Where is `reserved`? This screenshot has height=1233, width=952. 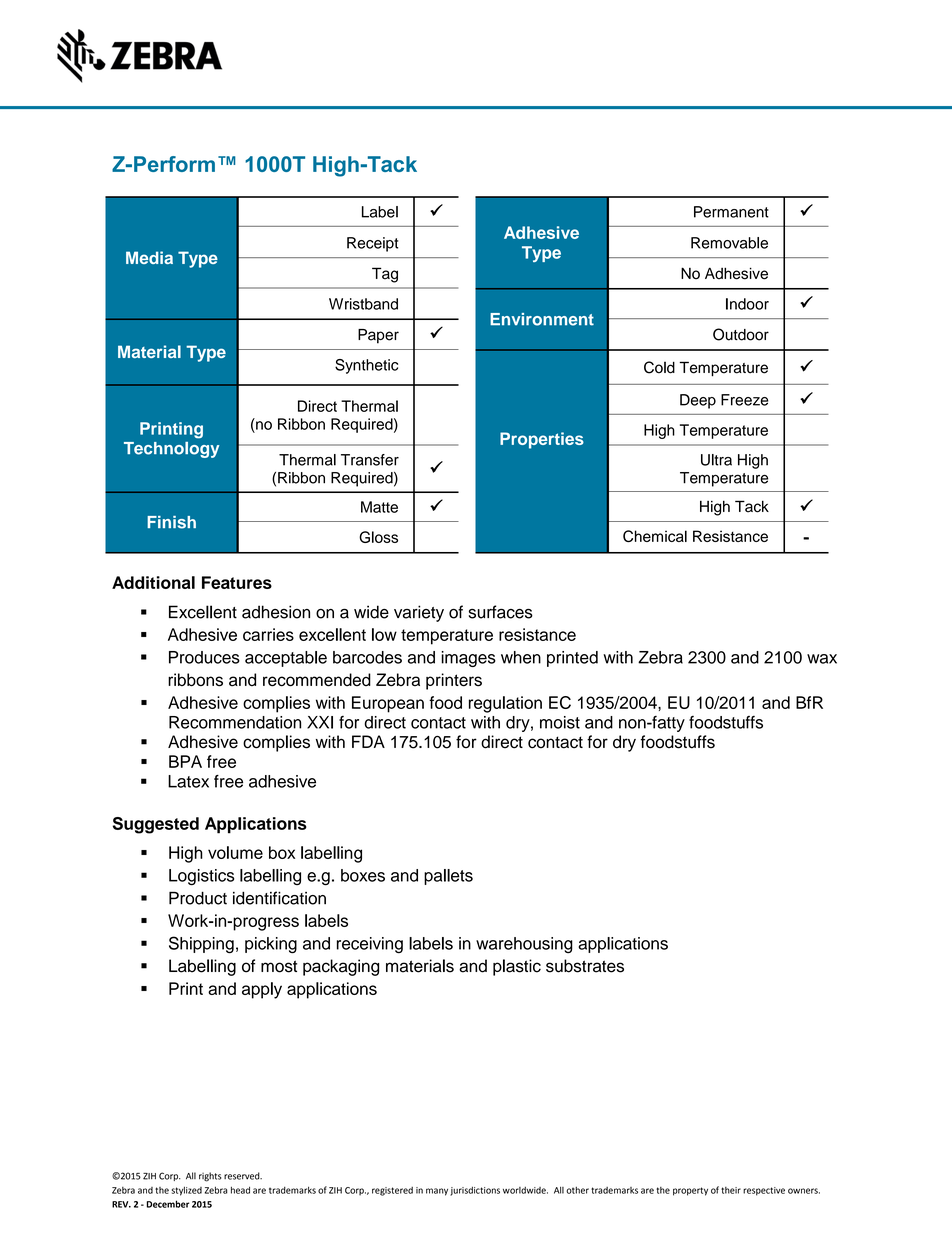
reserved is located at coordinates (243, 1176).
